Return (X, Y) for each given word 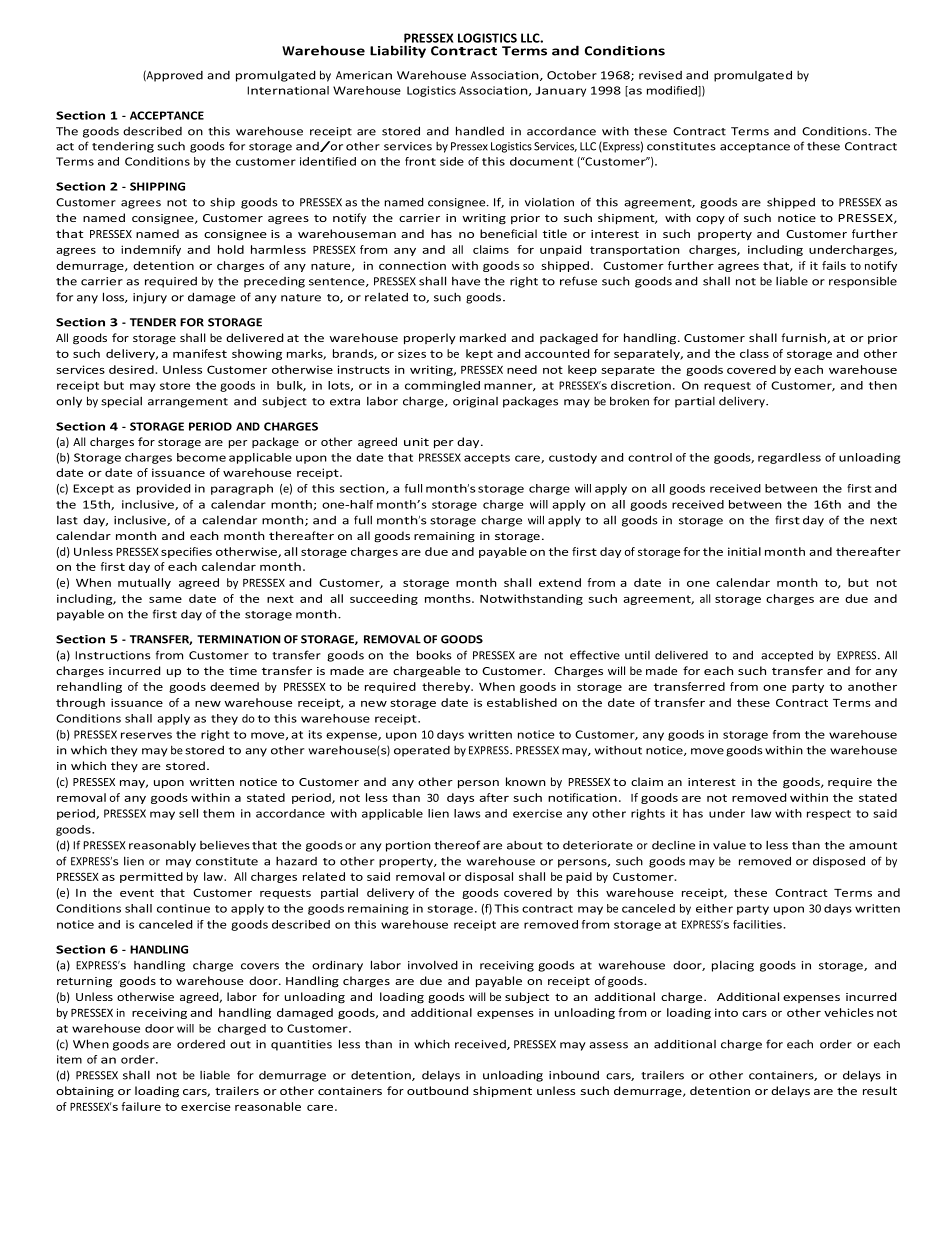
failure (141, 1106)
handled (480, 131)
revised (660, 75)
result (880, 1090)
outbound (437, 1090)
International (288, 90)
